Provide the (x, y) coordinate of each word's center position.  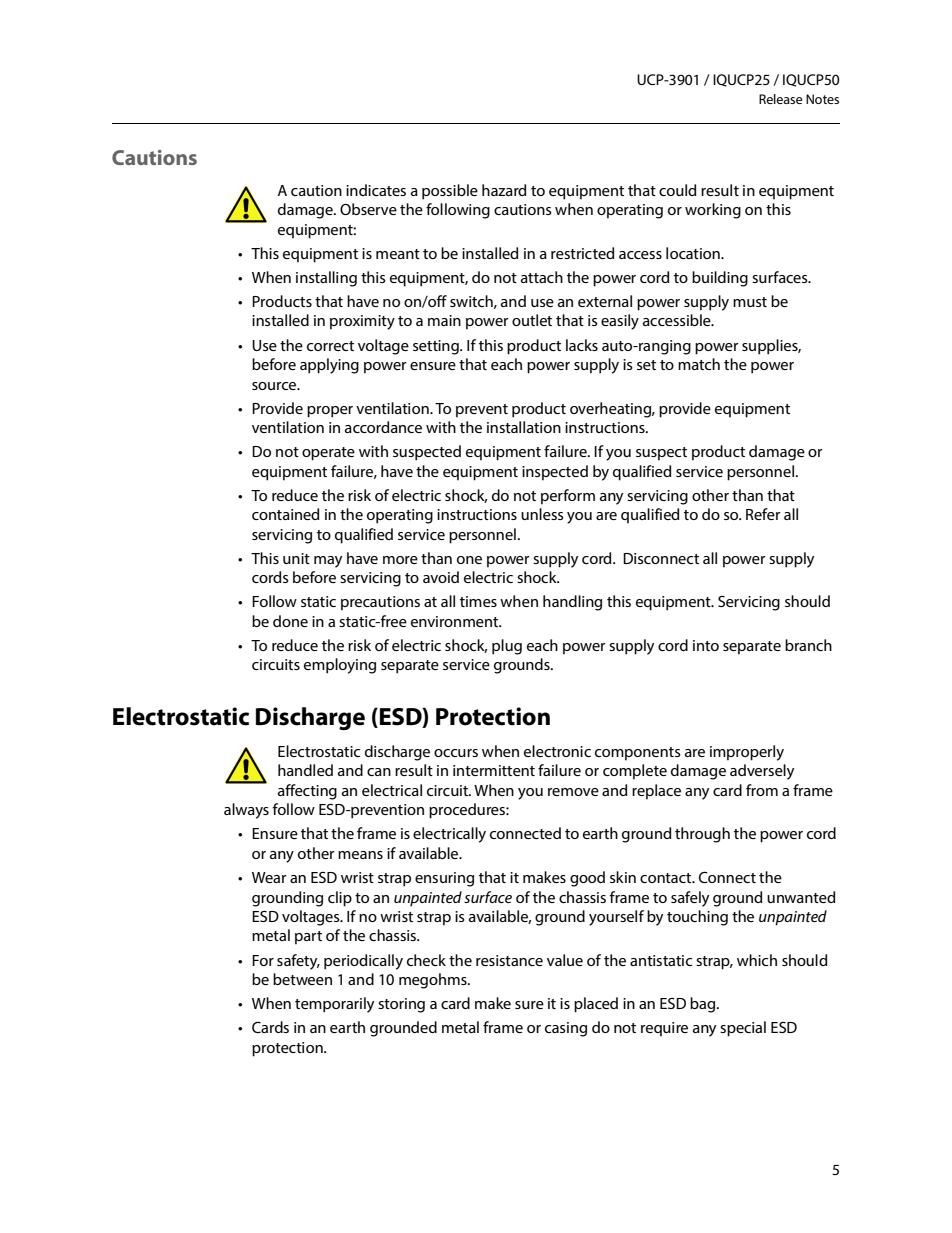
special (743, 1029)
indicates (376, 190)
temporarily (334, 1005)
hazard (504, 190)
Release (781, 99)
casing (566, 1029)
